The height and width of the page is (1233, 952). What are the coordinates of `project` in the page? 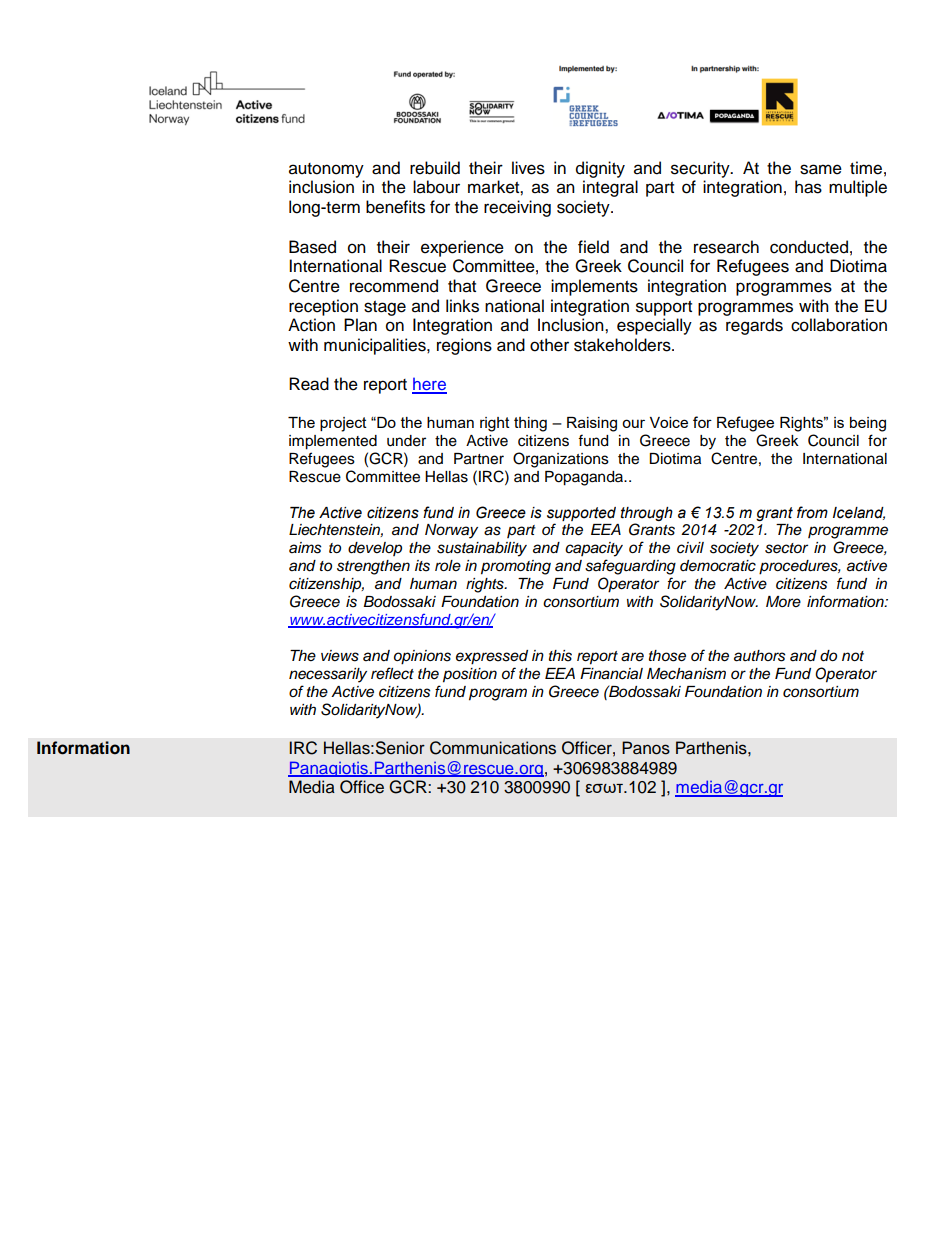 It's located at (343, 424).
